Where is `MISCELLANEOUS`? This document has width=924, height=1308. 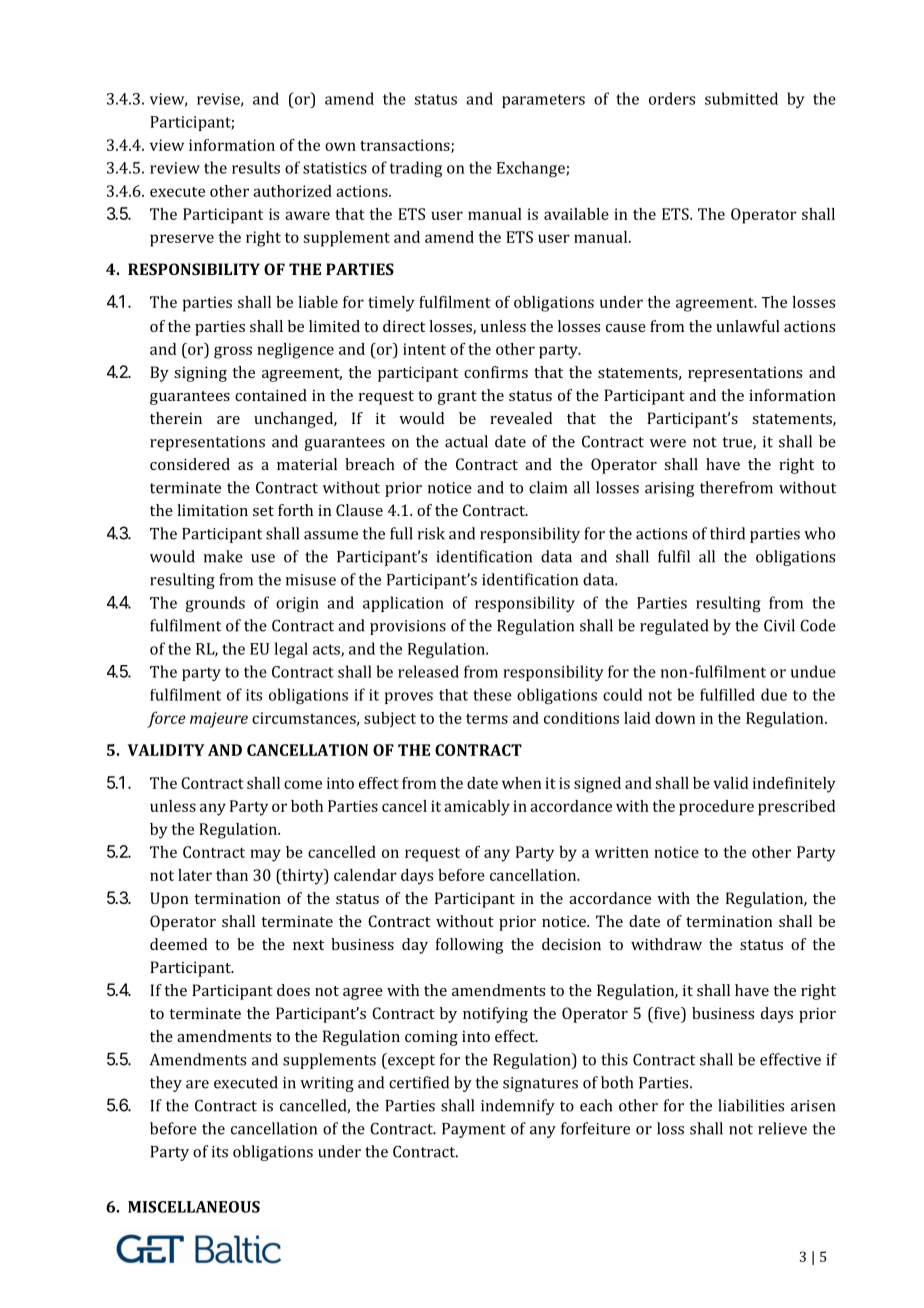
MISCELLANEOUS is located at coordinates (194, 1207).
